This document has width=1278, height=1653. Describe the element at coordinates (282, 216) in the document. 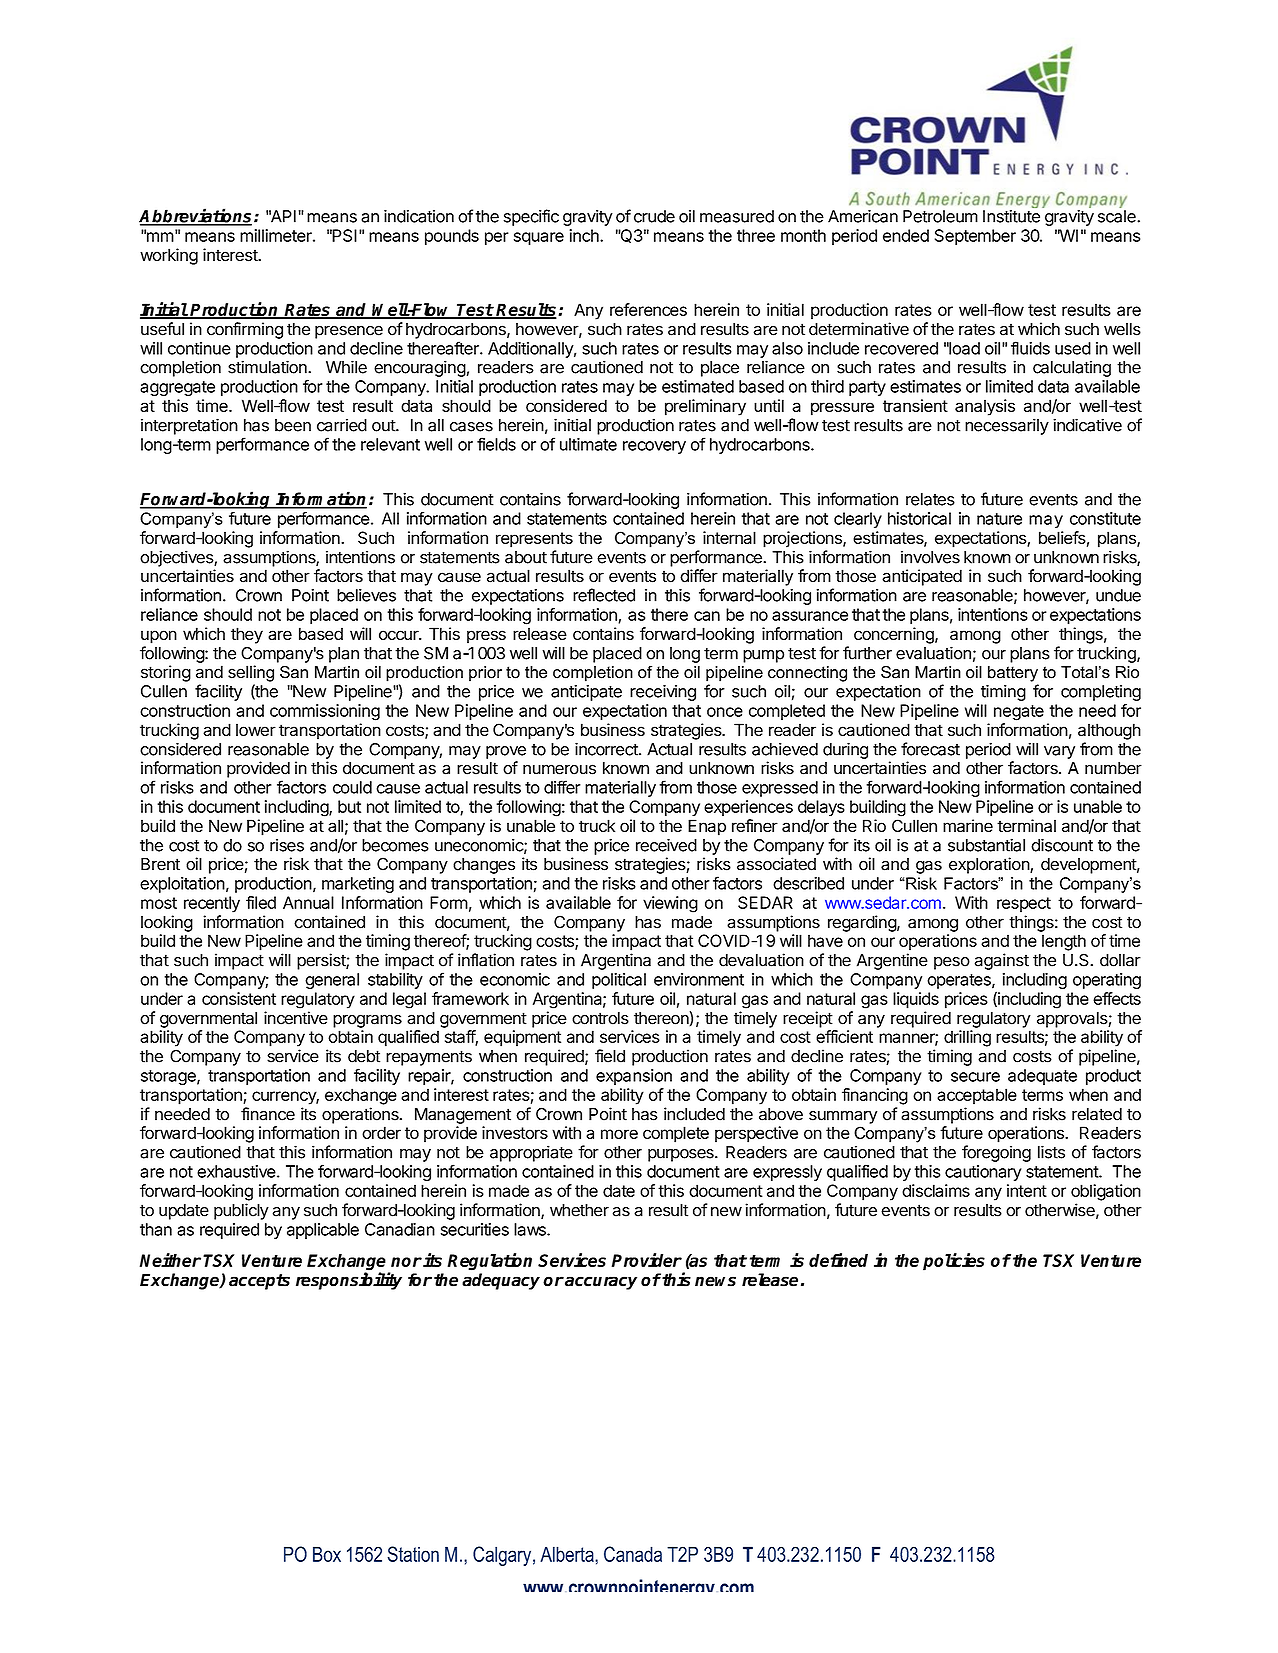

I see `API` at that location.
